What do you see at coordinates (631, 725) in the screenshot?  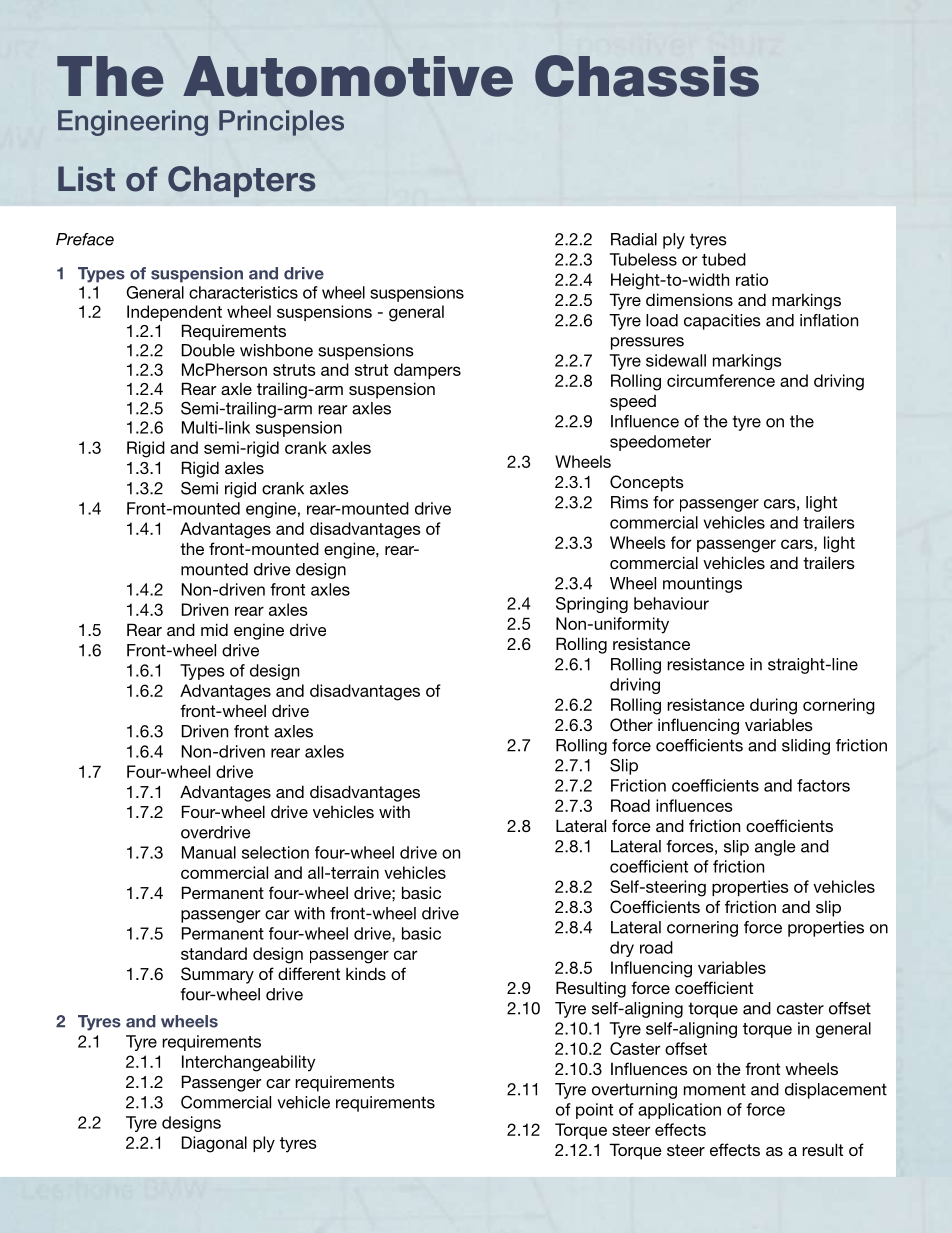 I see `Other` at bounding box center [631, 725].
